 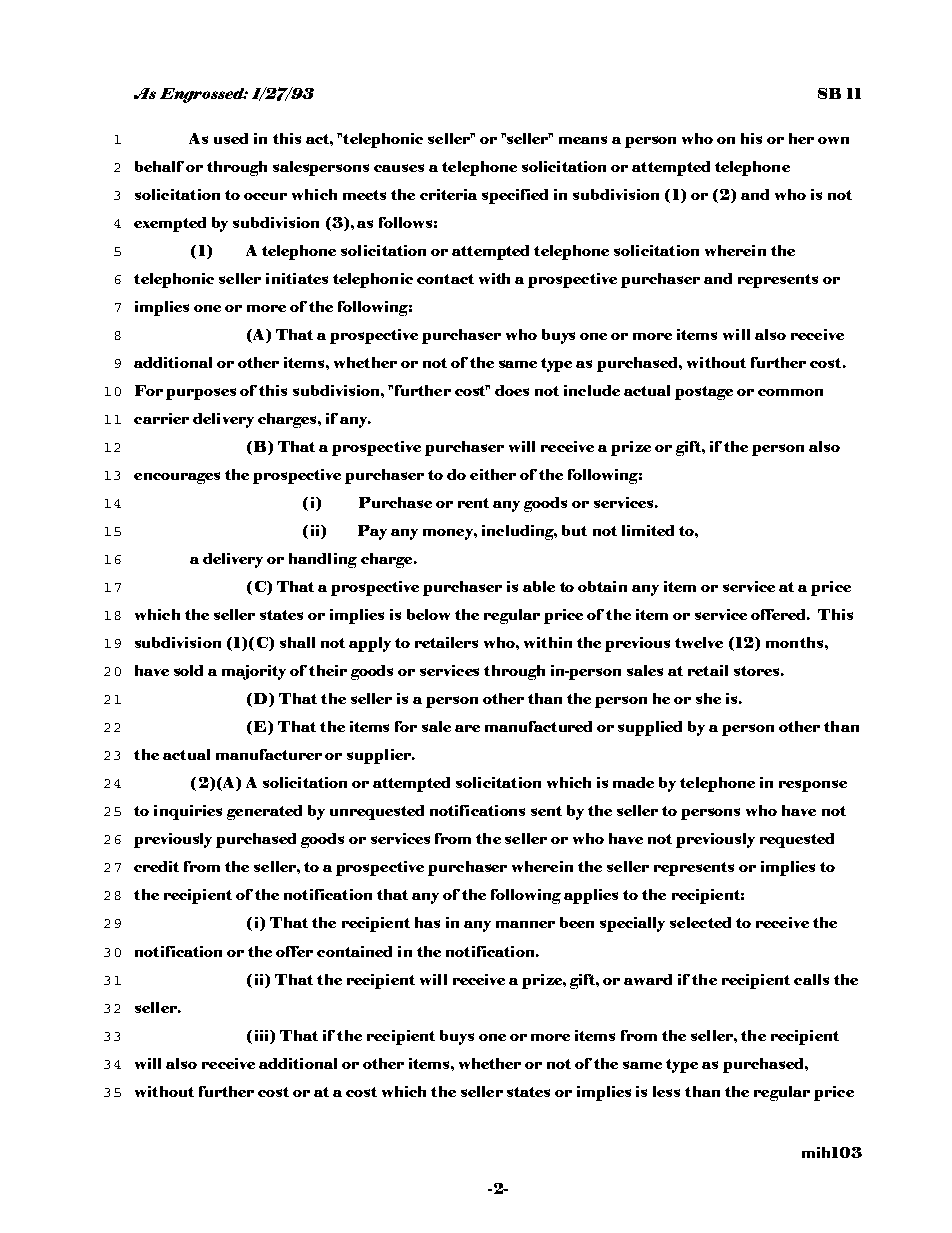 I want to click on contained, so click(x=354, y=951).
